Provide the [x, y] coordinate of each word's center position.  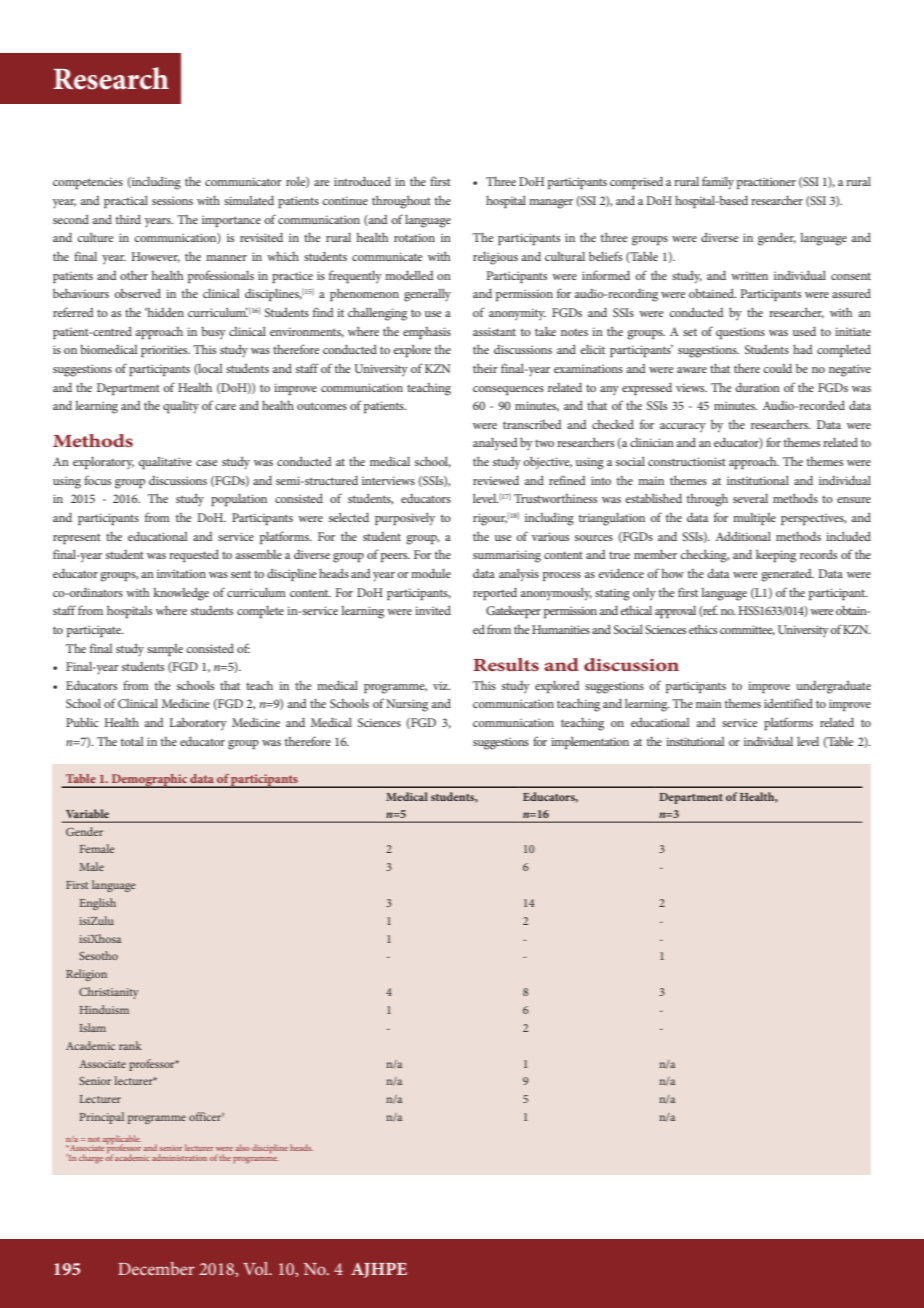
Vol [257, 1268]
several [750, 498]
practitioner [766, 183]
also [243, 1147]
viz [442, 685]
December [156, 1268]
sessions [172, 200]
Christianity [109, 993]
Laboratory [198, 724]
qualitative [165, 463]
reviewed [496, 480]
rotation [414, 237]
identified [788, 703]
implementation [590, 742]
